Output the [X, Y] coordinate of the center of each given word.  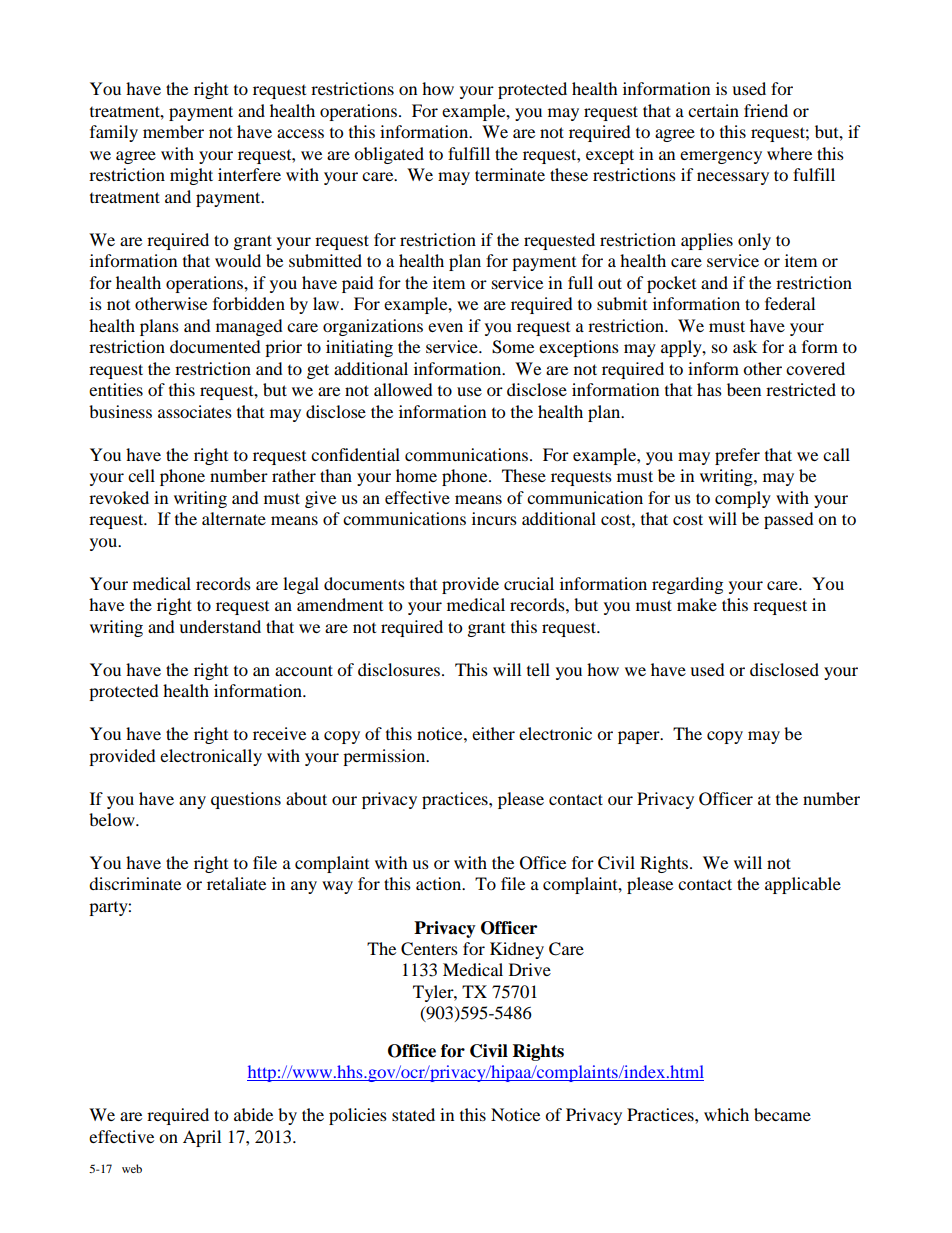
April [202, 1138]
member [173, 131]
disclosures [400, 669]
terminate [510, 174]
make [697, 604]
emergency [721, 157]
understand [220, 626]
